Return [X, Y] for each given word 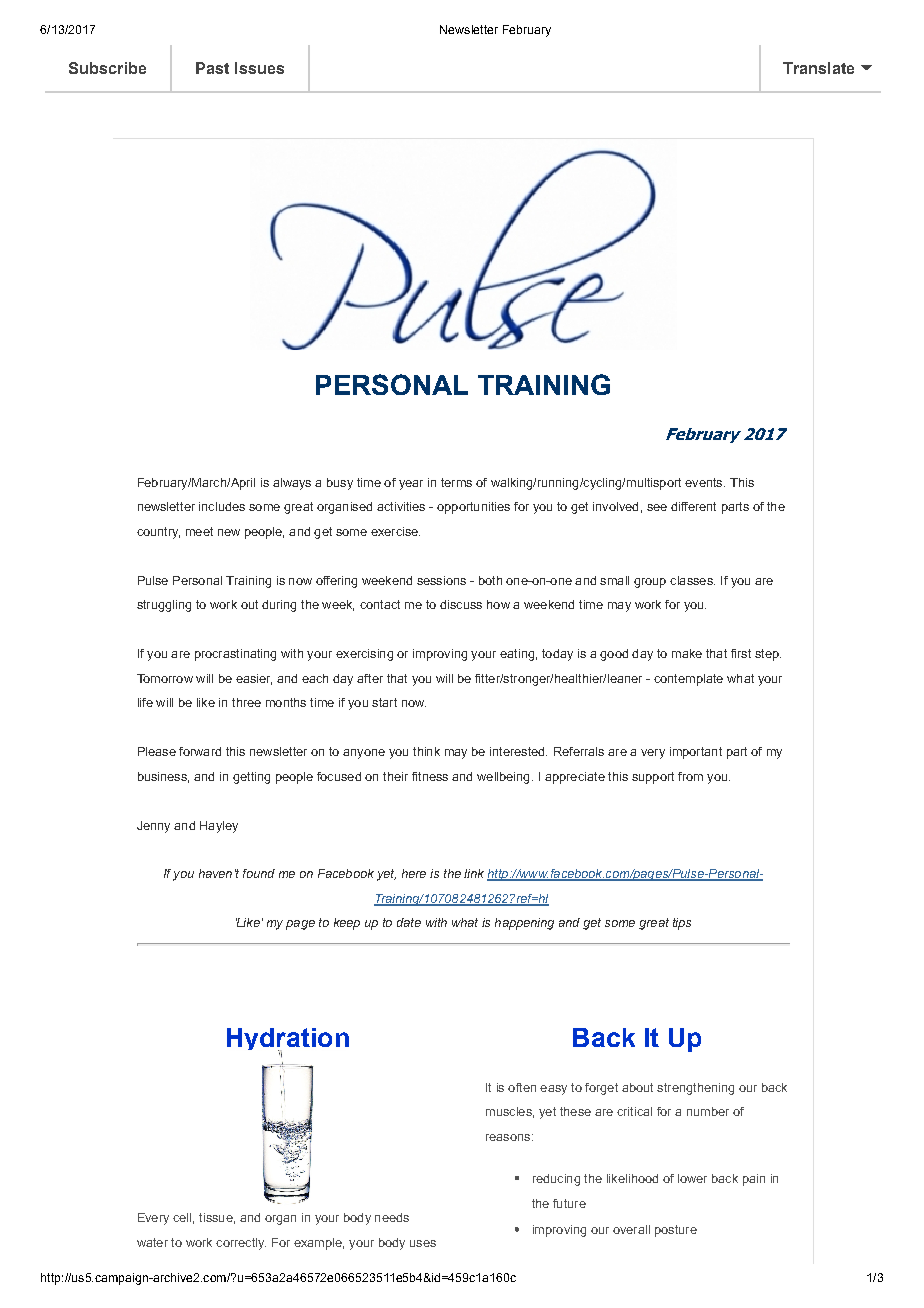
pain [754, 1180]
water [152, 1242]
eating [517, 655]
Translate [818, 68]
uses [423, 1243]
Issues [259, 68]
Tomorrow [165, 678]
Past [212, 68]
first [741, 653]
